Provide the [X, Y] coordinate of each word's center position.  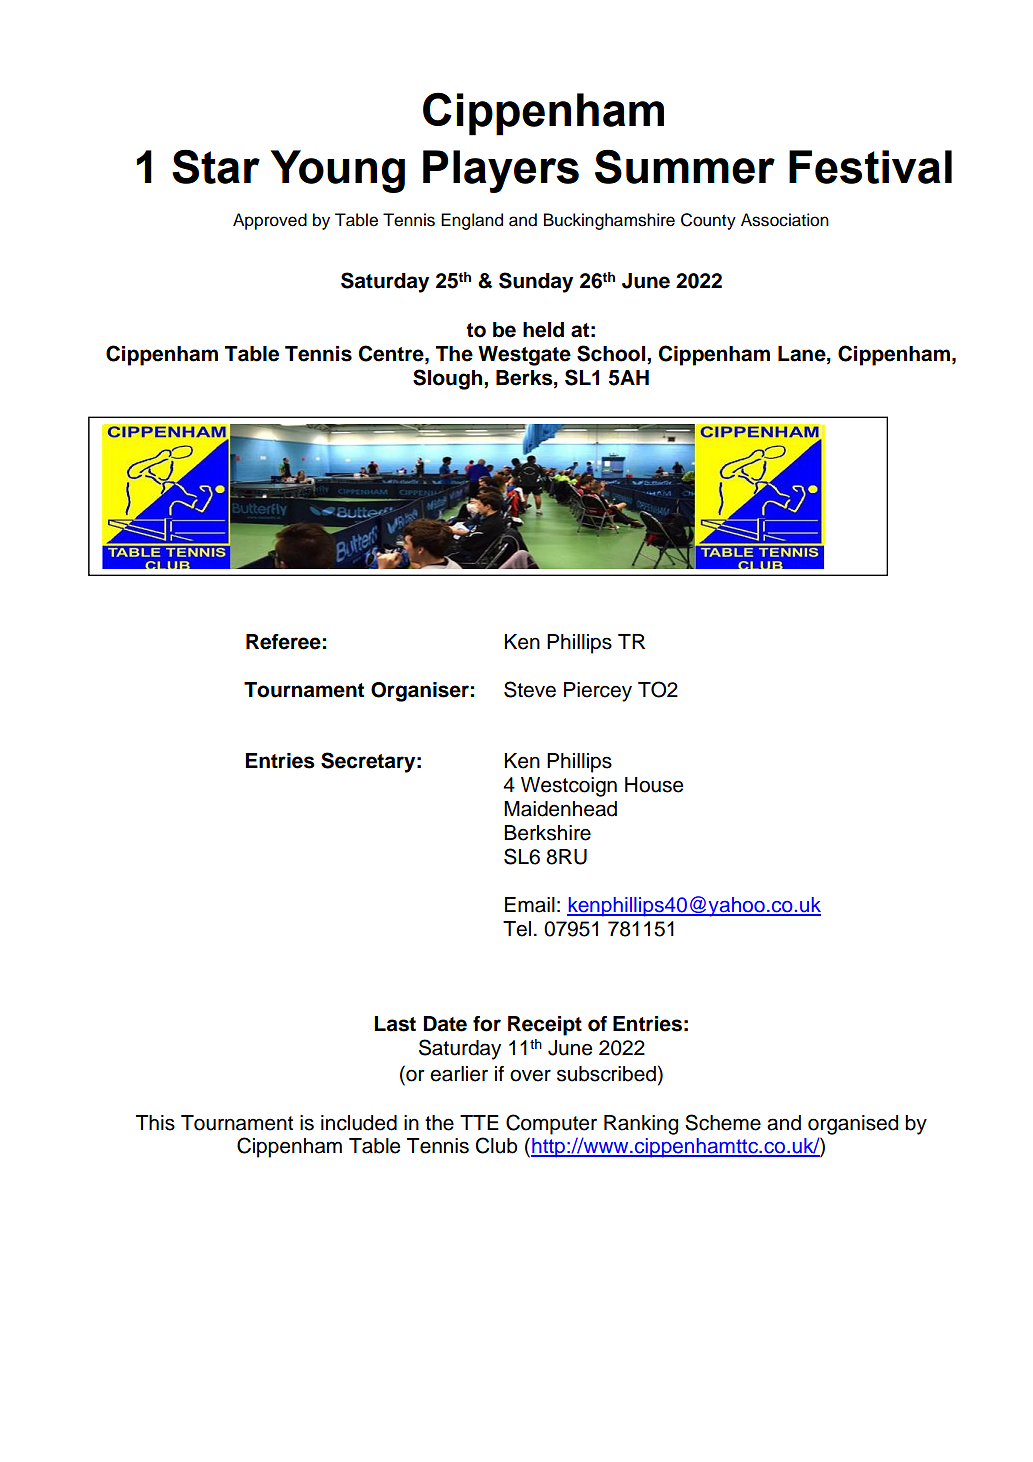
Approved [270, 221]
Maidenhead [560, 809]
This [155, 1123]
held [543, 330]
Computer [551, 1124]
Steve [530, 689]
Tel [517, 929]
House [654, 785]
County [708, 221]
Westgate [524, 356]
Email [530, 905]
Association [785, 220]
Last [395, 1024]
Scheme [723, 1122]
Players [501, 171]
